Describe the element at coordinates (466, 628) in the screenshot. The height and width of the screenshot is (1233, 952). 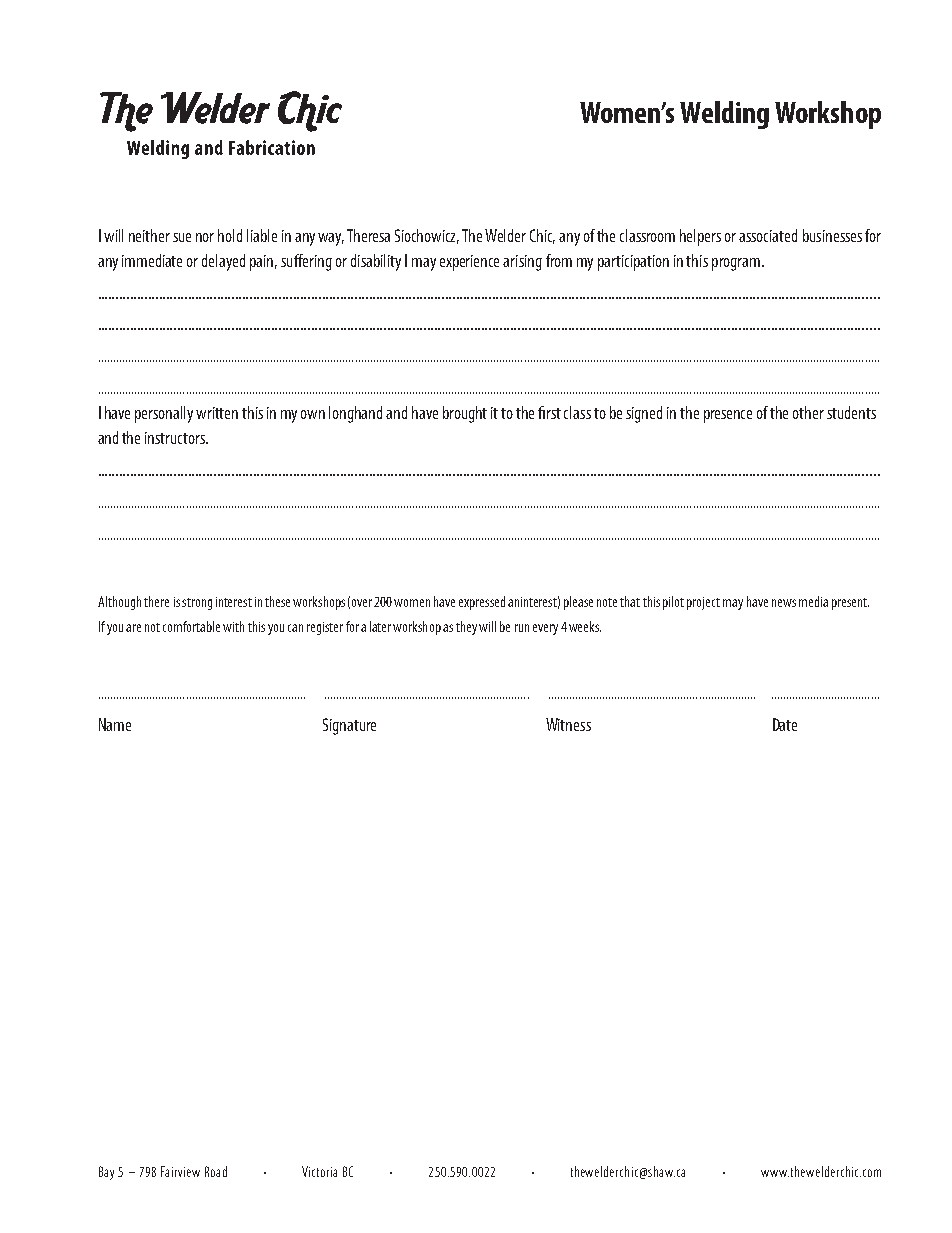
I see `they` at that location.
